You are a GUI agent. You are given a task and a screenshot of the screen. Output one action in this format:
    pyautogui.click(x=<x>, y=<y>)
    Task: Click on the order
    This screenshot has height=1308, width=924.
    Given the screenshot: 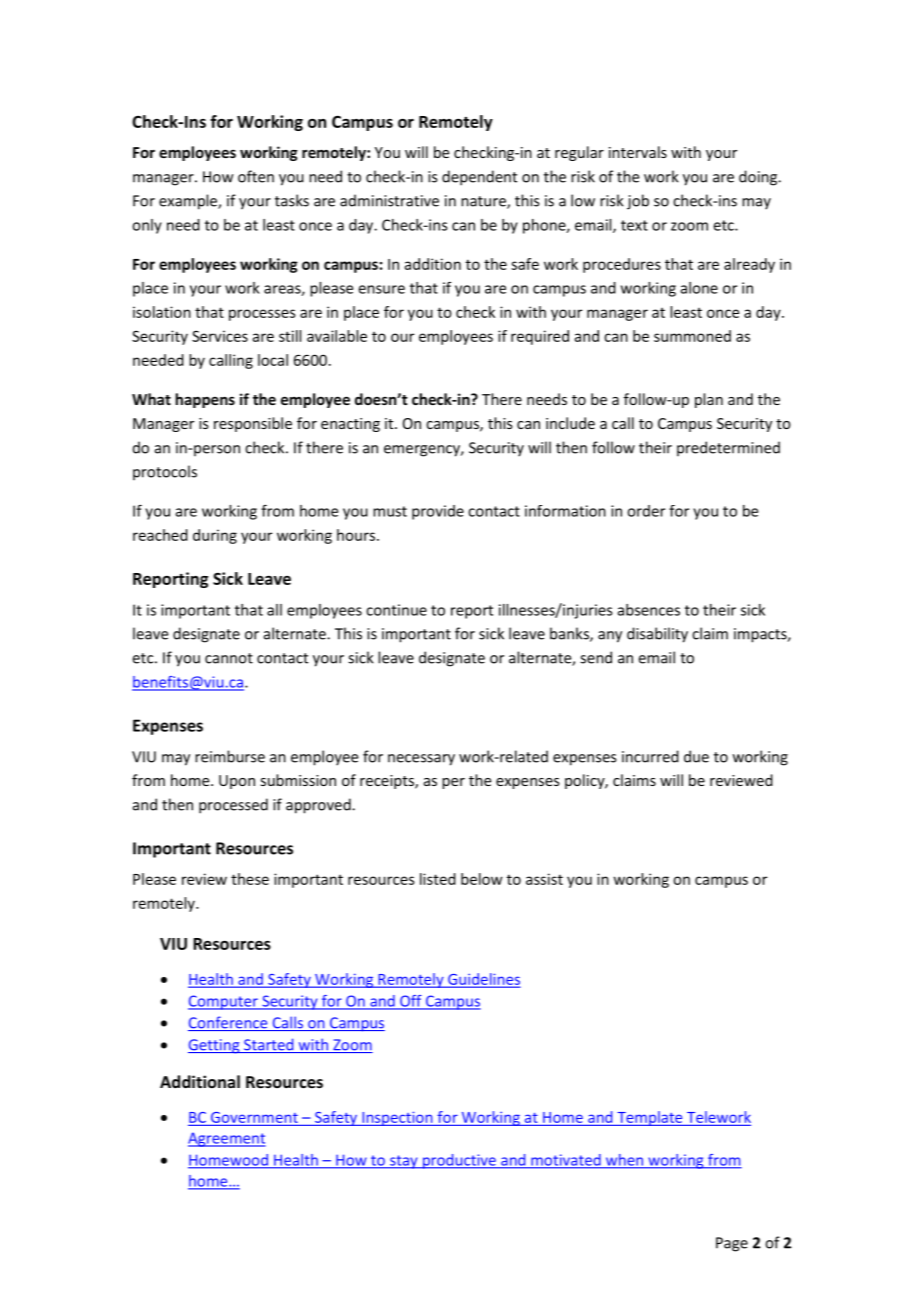 What is the action you would take?
    pyautogui.click(x=646, y=511)
